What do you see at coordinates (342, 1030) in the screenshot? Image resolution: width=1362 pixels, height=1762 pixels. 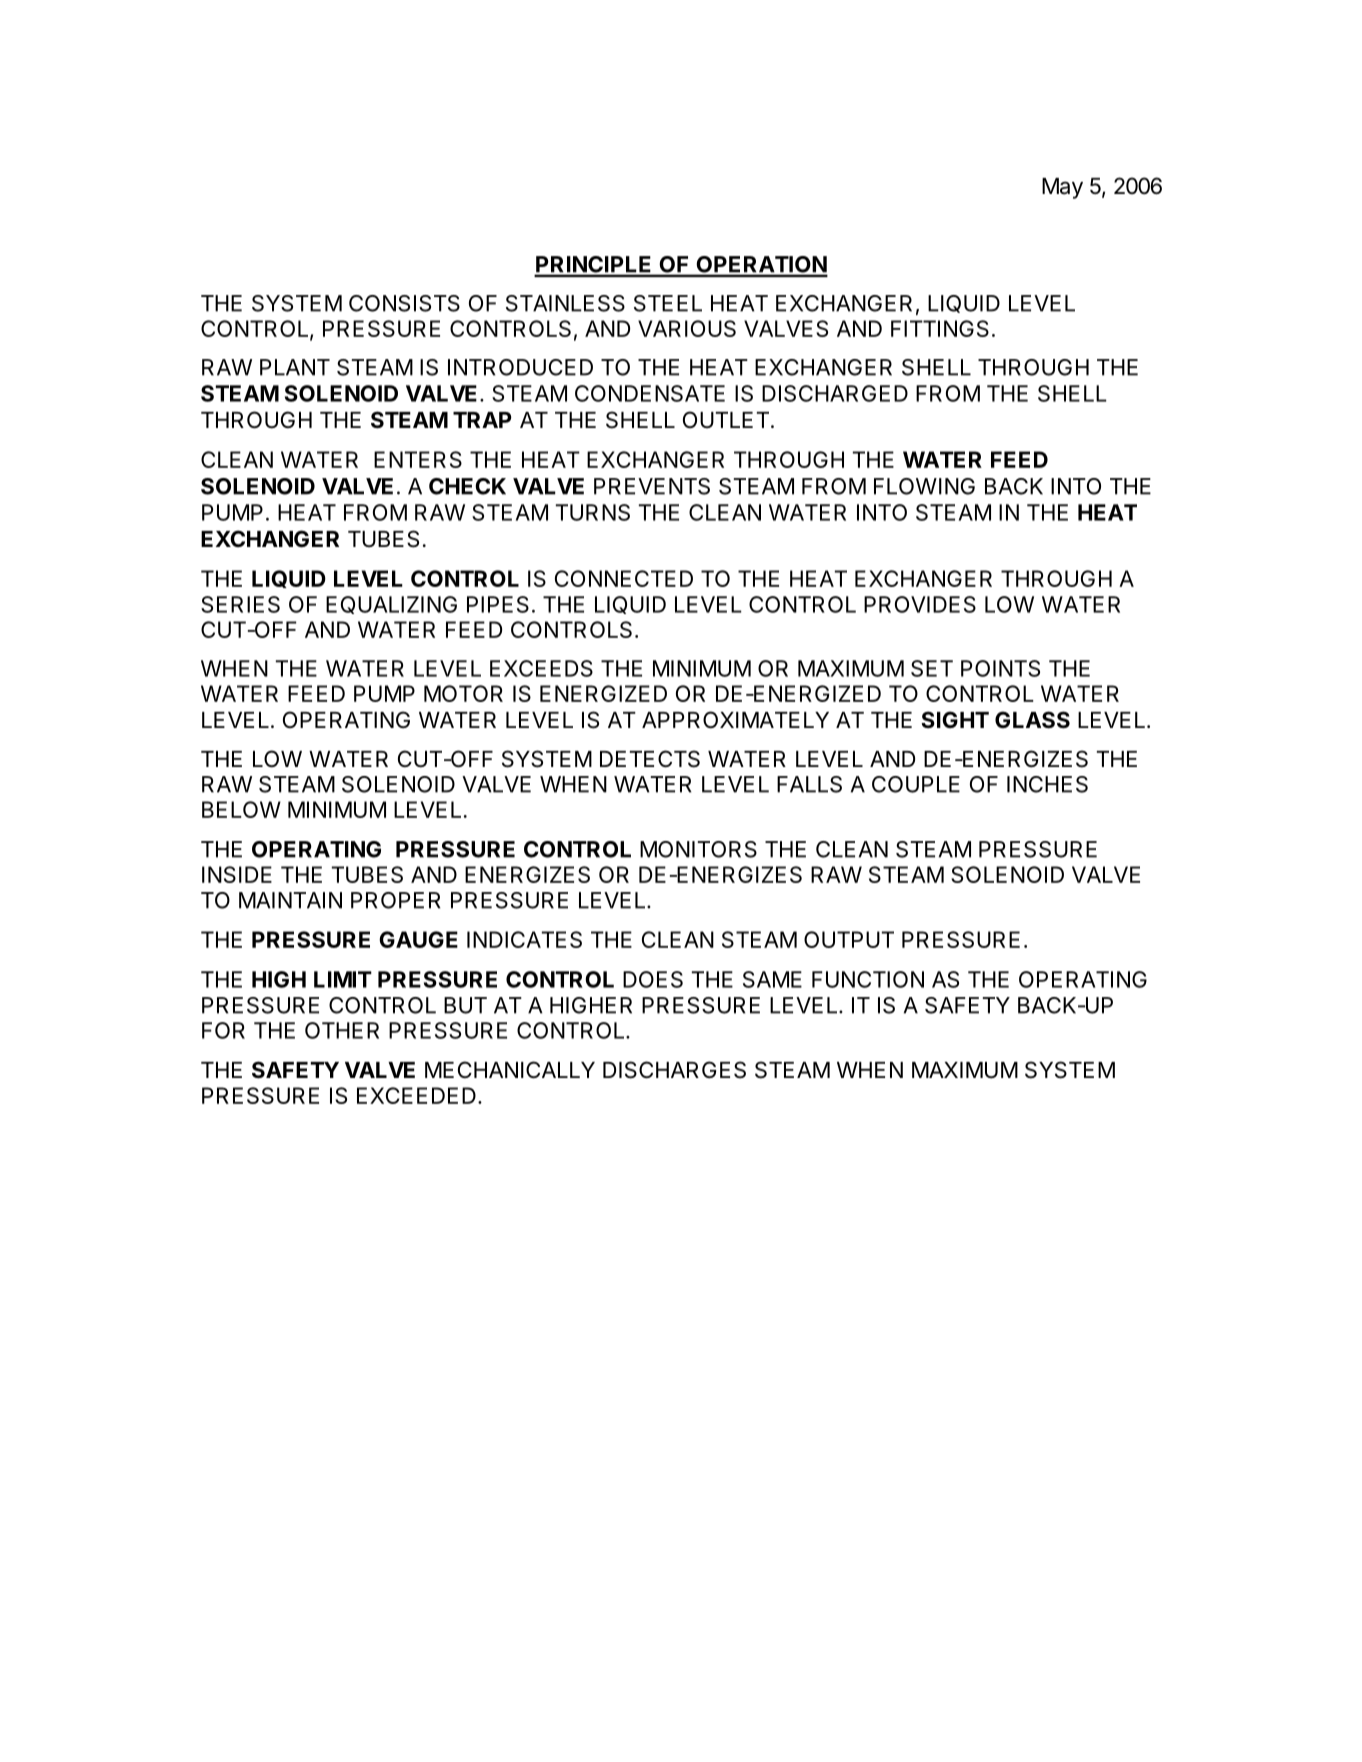 I see `OTHER` at bounding box center [342, 1030].
